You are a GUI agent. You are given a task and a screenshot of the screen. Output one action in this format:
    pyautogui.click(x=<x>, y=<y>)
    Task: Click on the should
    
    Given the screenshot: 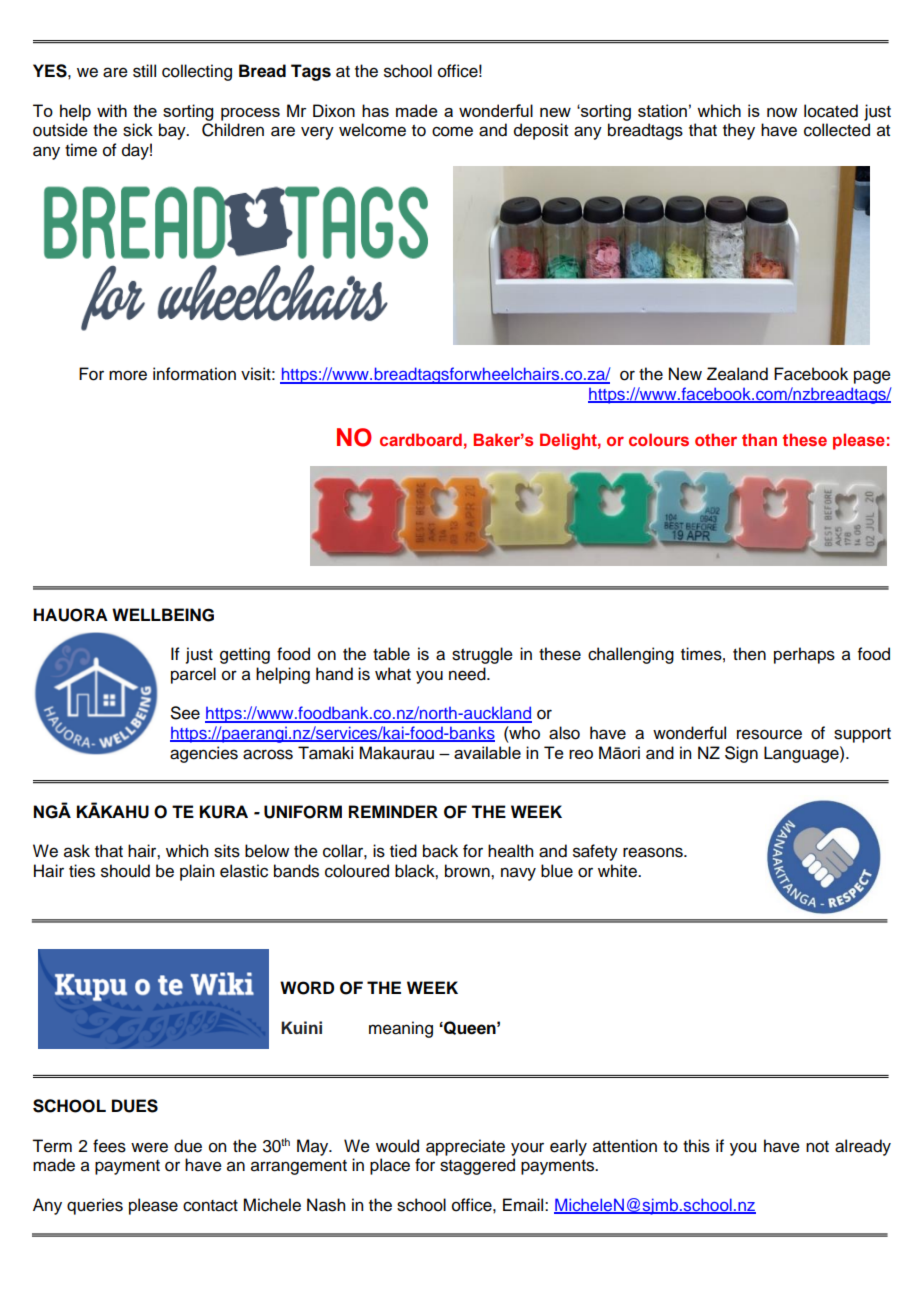 What is the action you would take?
    pyautogui.click(x=125, y=871)
